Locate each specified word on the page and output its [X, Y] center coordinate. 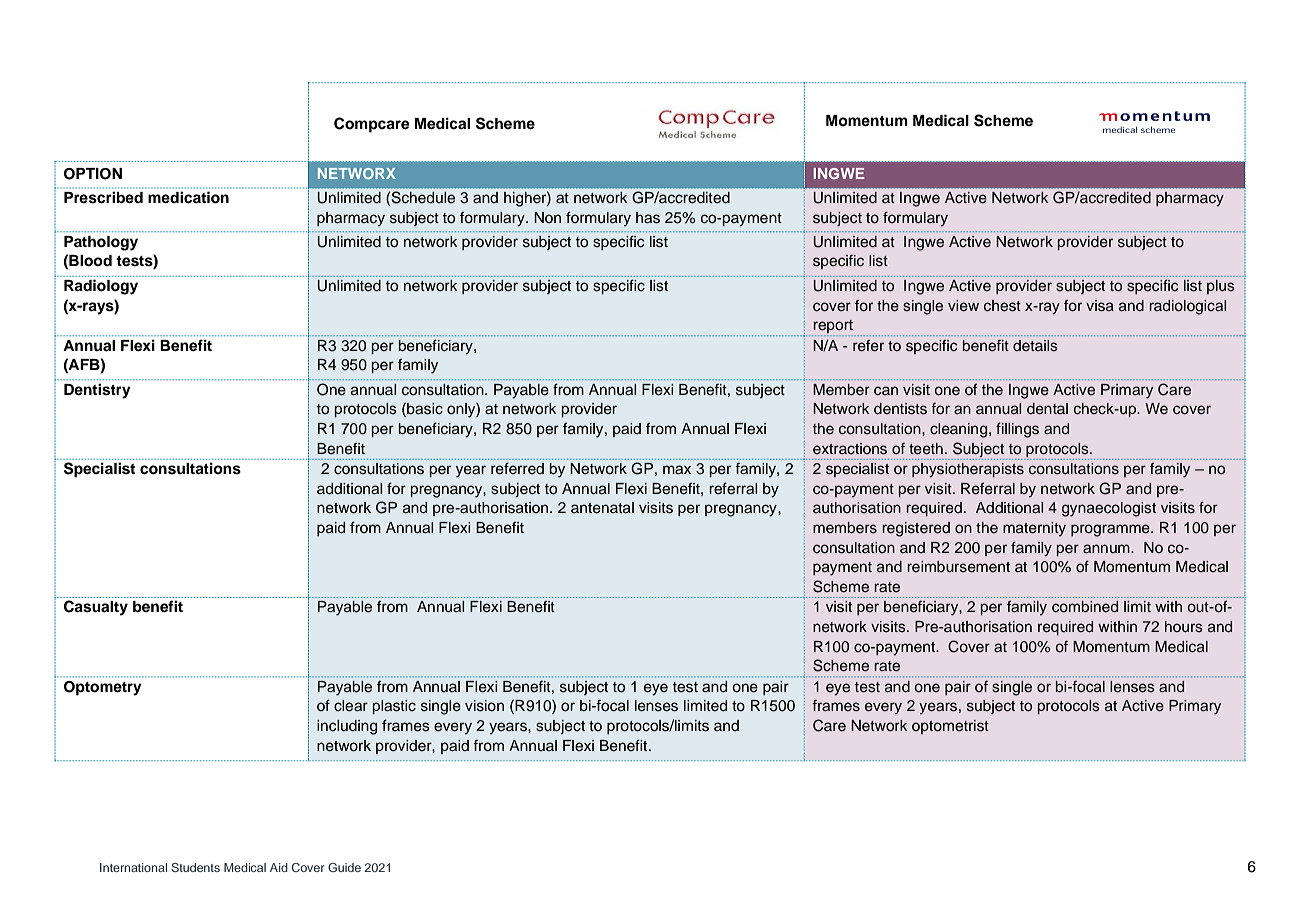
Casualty [96, 608]
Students [195, 867]
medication [188, 197]
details [1035, 345]
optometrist [950, 727]
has [648, 218]
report [833, 328]
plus [1221, 287]
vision [484, 706]
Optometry [102, 688]
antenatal [602, 508]
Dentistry [97, 391]
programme [1111, 530]
